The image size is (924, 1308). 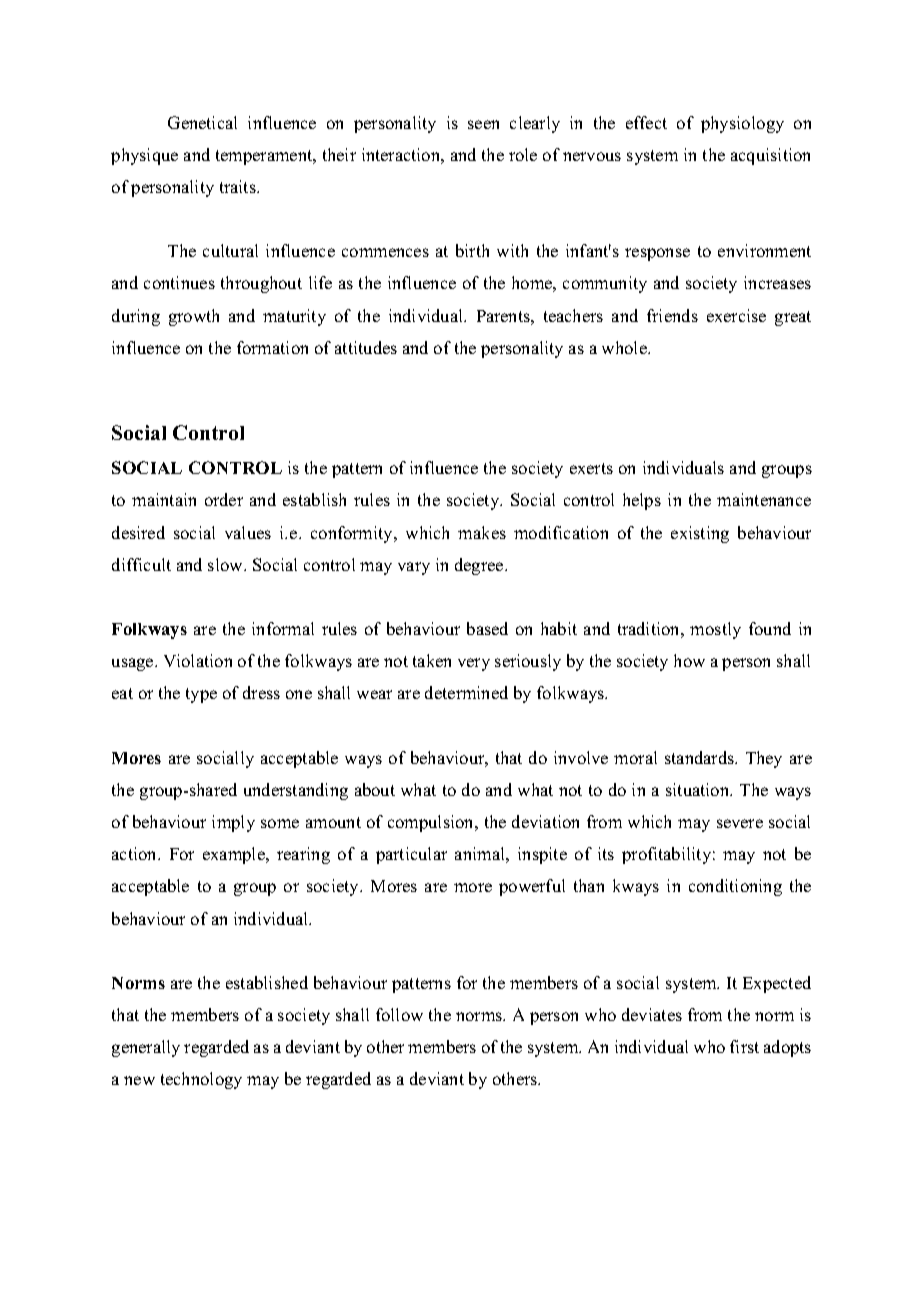 What do you see at coordinates (202, 122) in the page?
I see `Genetical` at bounding box center [202, 122].
